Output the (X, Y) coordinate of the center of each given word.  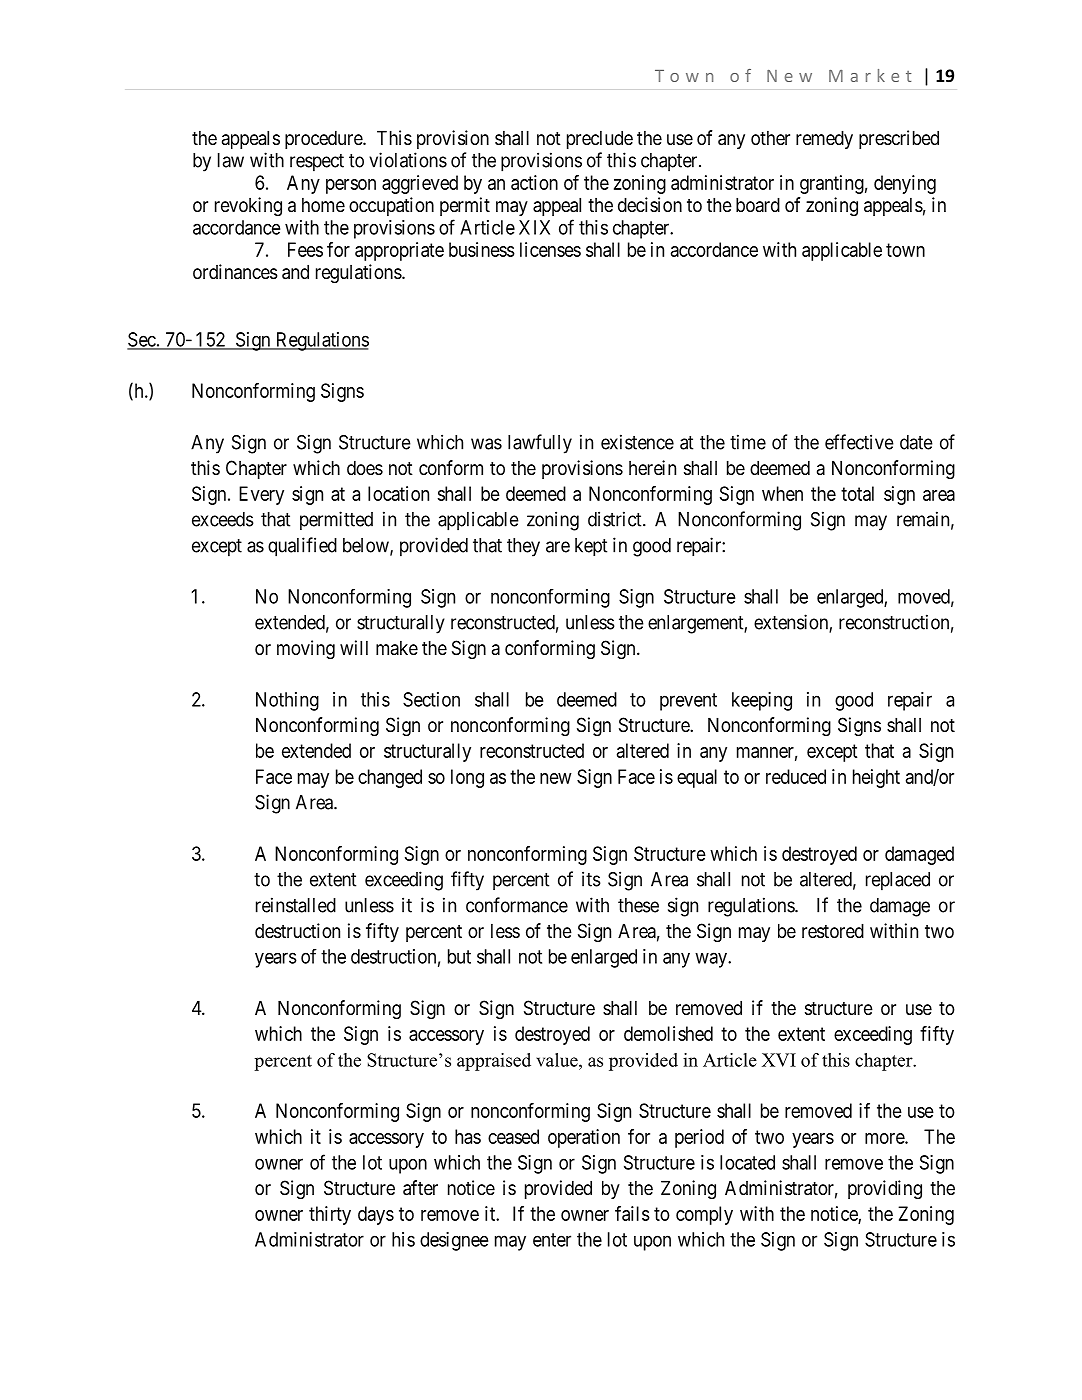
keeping (762, 701)
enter (552, 1240)
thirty (330, 1215)
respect (317, 163)
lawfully (540, 444)
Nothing (287, 701)
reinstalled (296, 905)
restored (833, 931)
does (365, 467)
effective (859, 442)
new (556, 778)
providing (885, 1189)
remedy (824, 139)
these (638, 905)
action (534, 182)
